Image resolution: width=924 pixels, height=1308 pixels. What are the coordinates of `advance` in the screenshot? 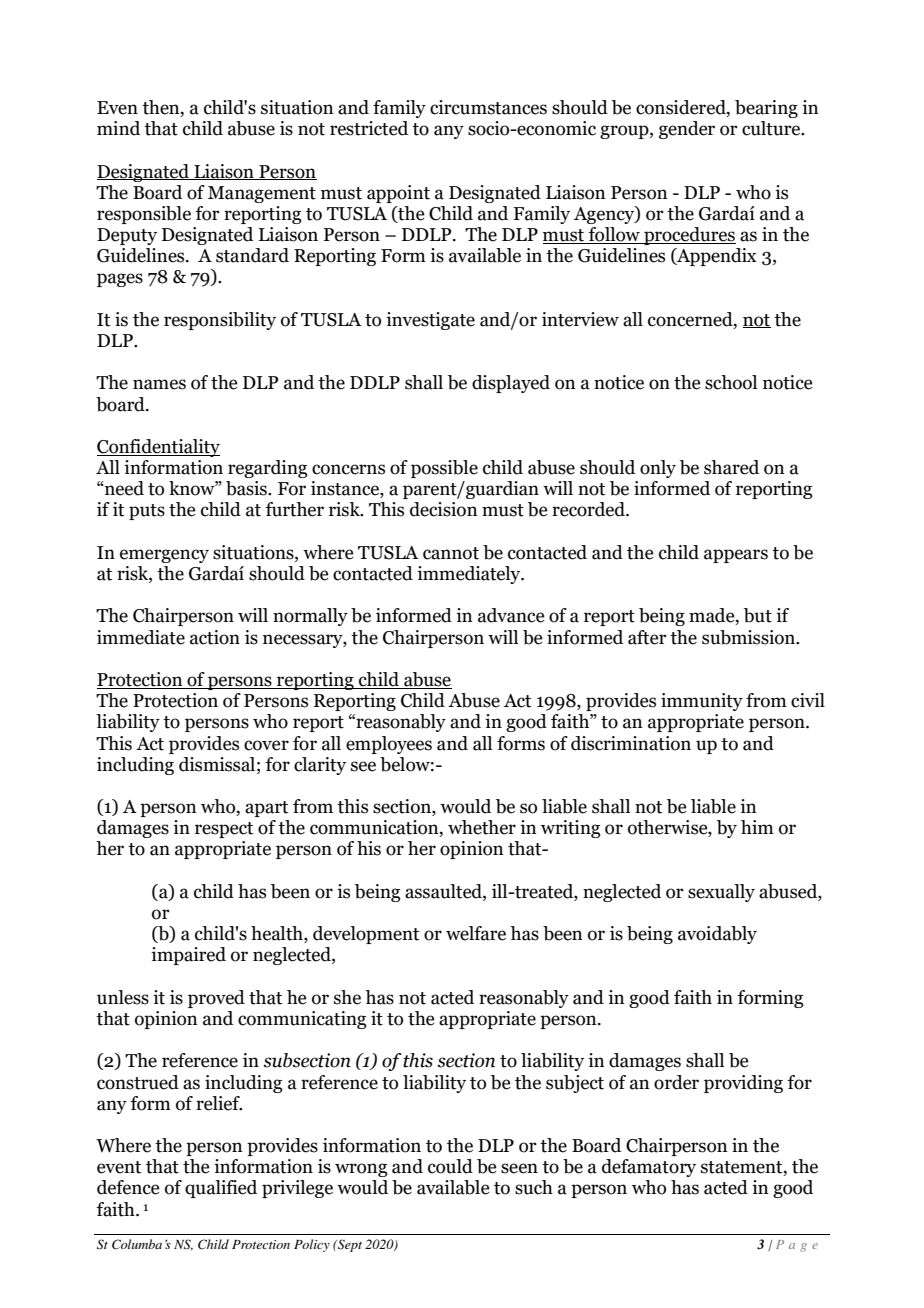 It's located at (511, 615).
